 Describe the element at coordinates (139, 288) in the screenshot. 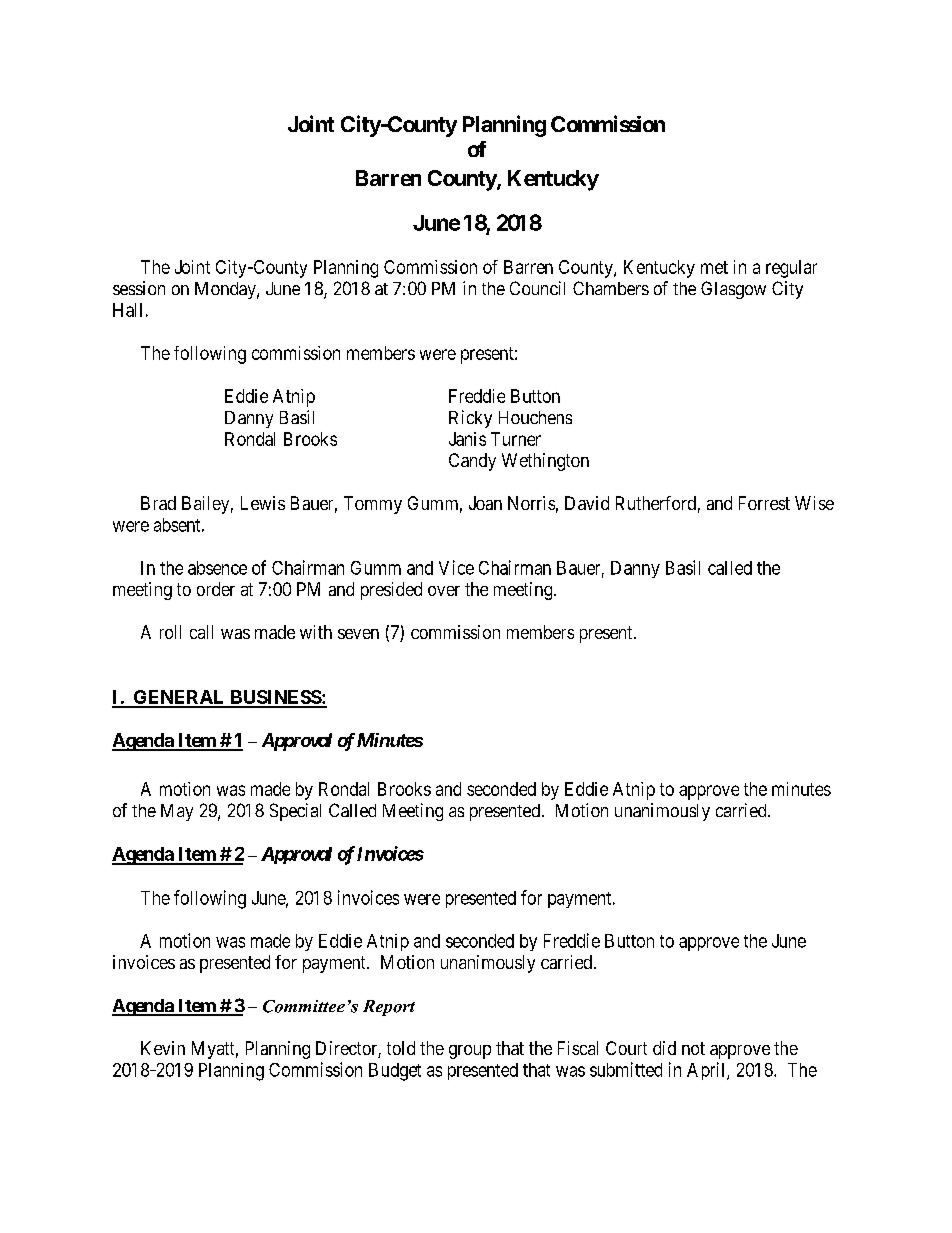

I see `session` at that location.
